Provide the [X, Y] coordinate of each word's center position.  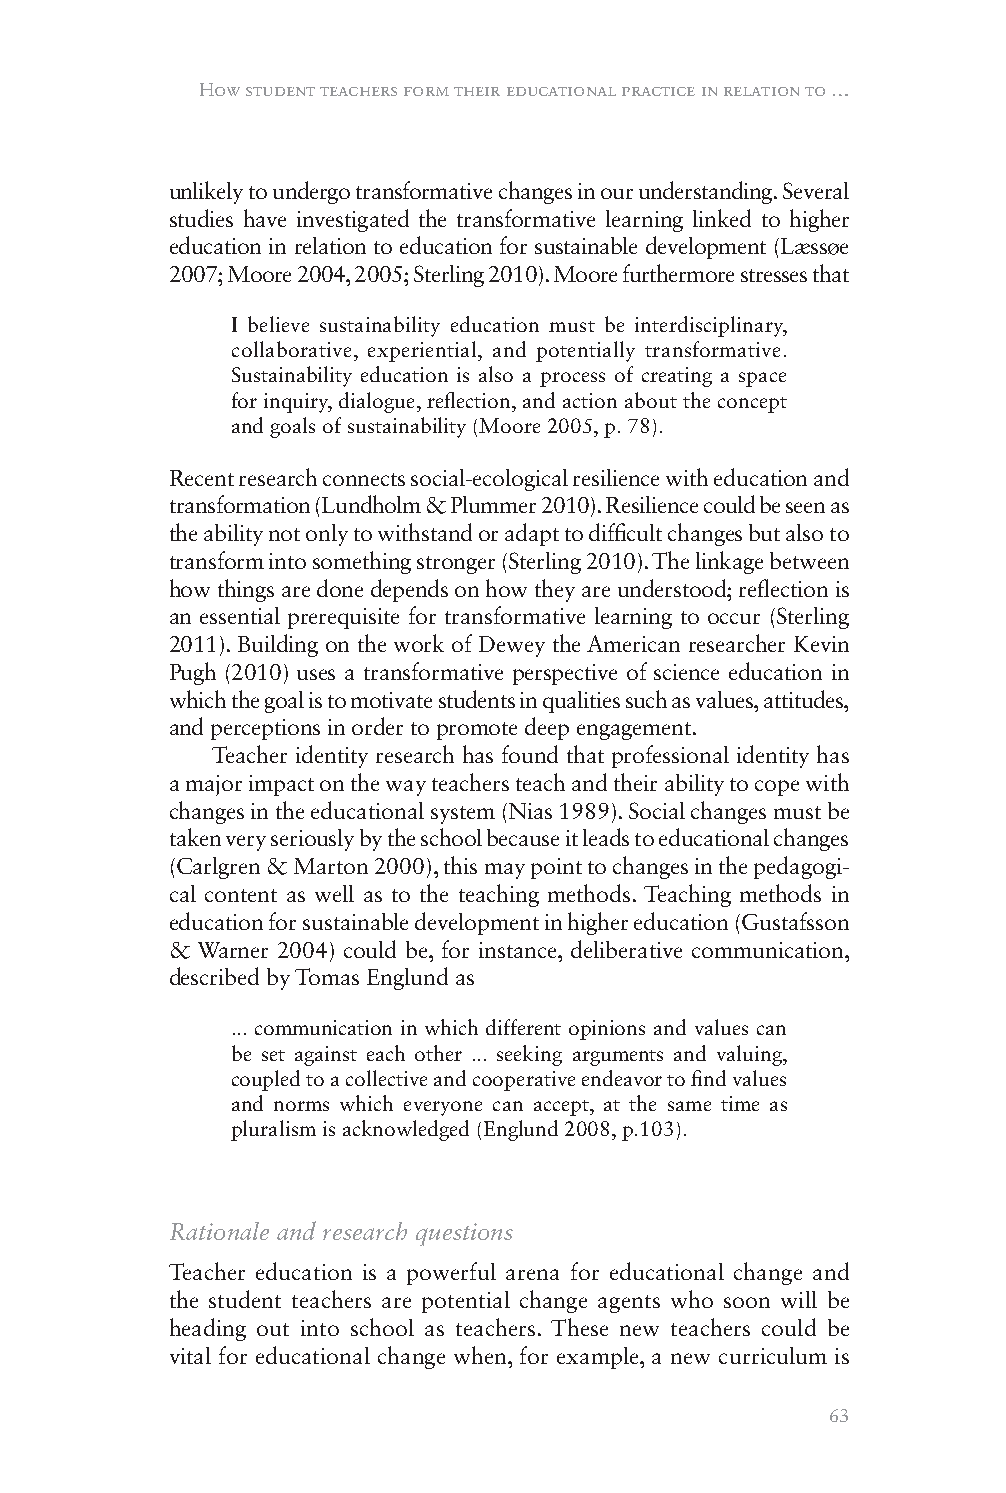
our [617, 193]
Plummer [493, 504]
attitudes [805, 699]
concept [752, 405]
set [273, 1055]
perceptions [265, 729]
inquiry [298, 403]
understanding [707, 192]
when [482, 1355]
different [523, 1027]
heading [208, 1329]
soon [747, 1302]
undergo [311, 192]
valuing [750, 1055]
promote [477, 731]
